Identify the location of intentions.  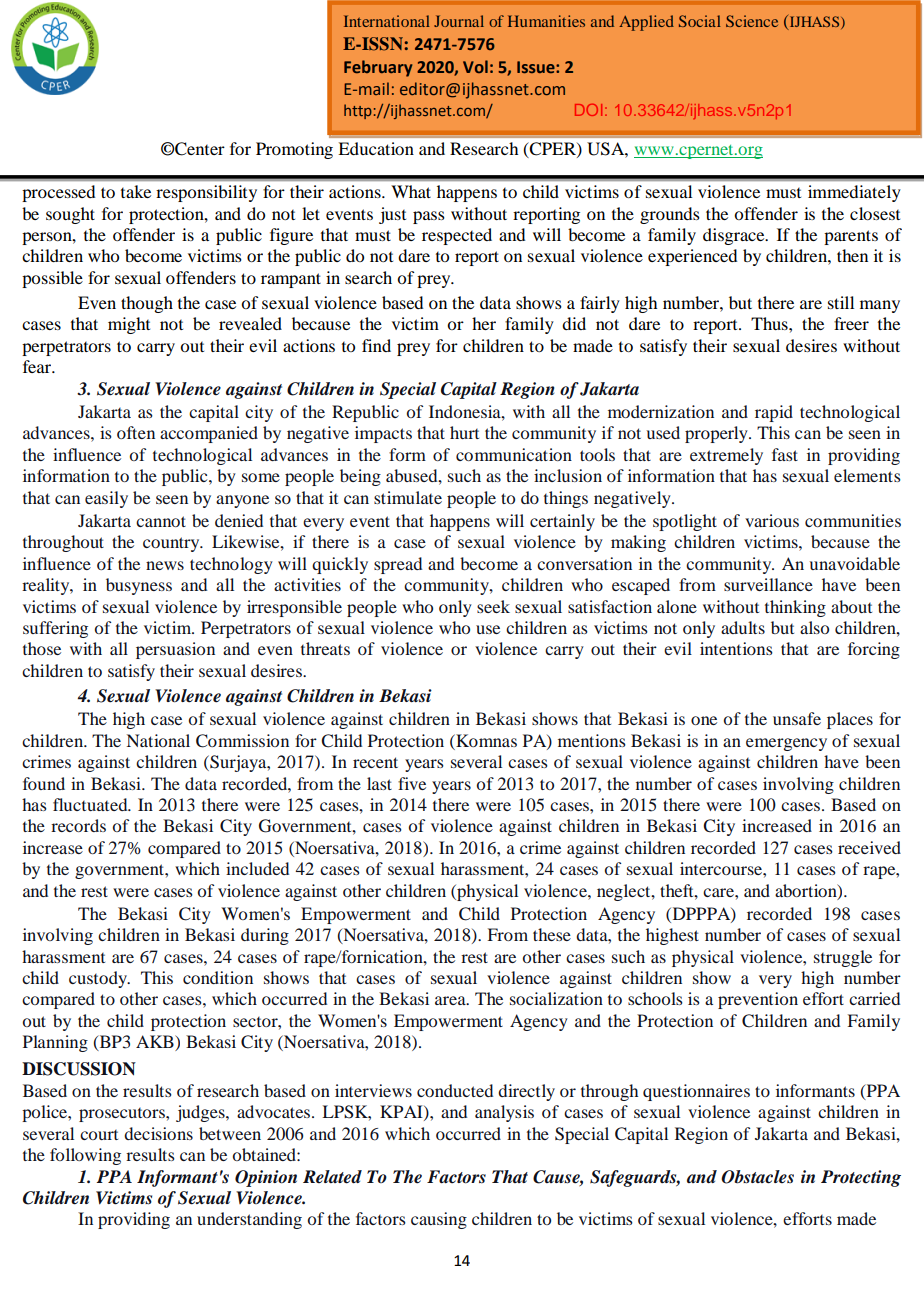
(736, 648).
